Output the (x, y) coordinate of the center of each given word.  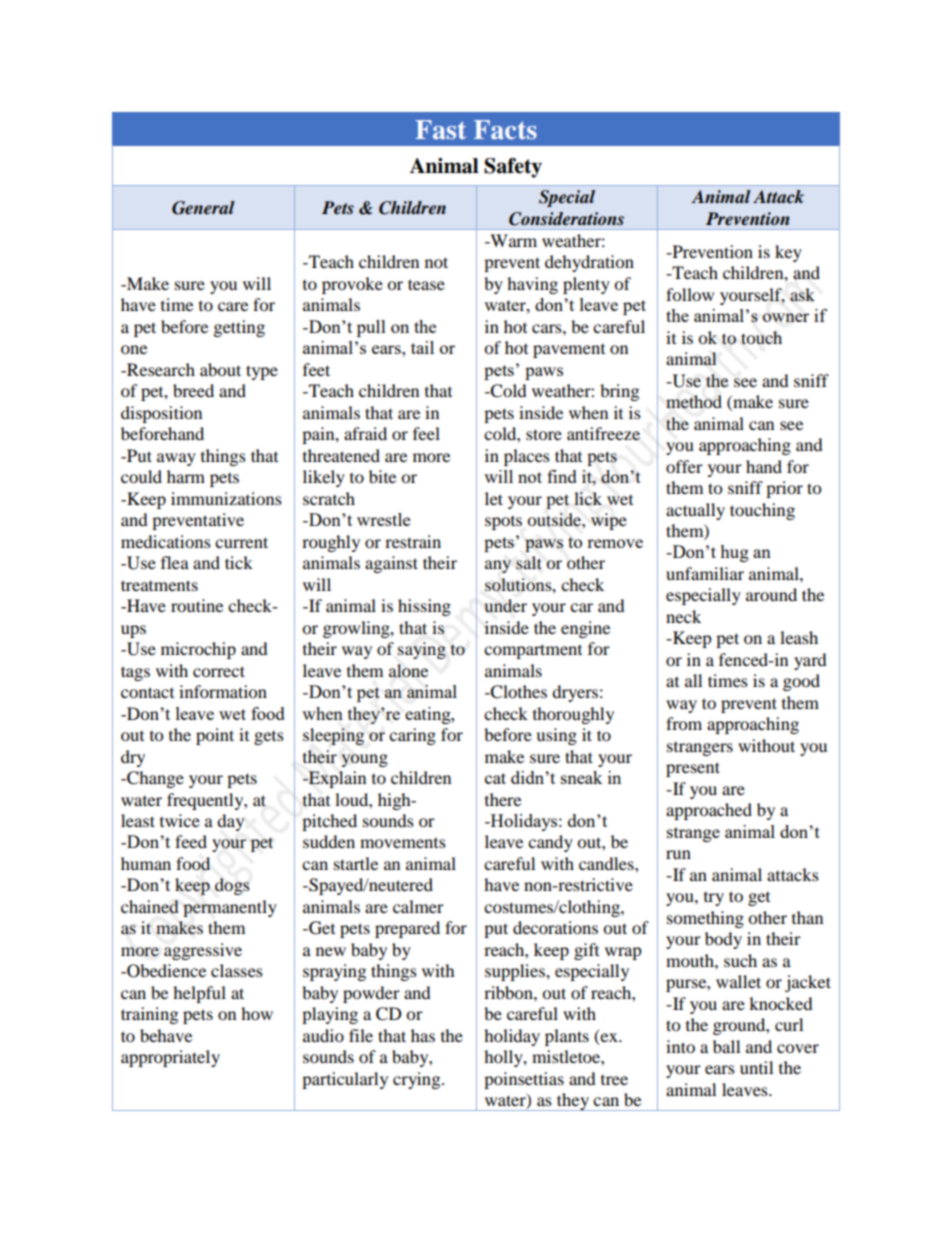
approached (709, 811)
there (503, 799)
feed (191, 841)
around (771, 594)
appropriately (170, 1058)
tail (422, 347)
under (505, 605)
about (220, 369)
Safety (513, 168)
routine (197, 605)
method (694, 402)
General (203, 208)
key (788, 253)
